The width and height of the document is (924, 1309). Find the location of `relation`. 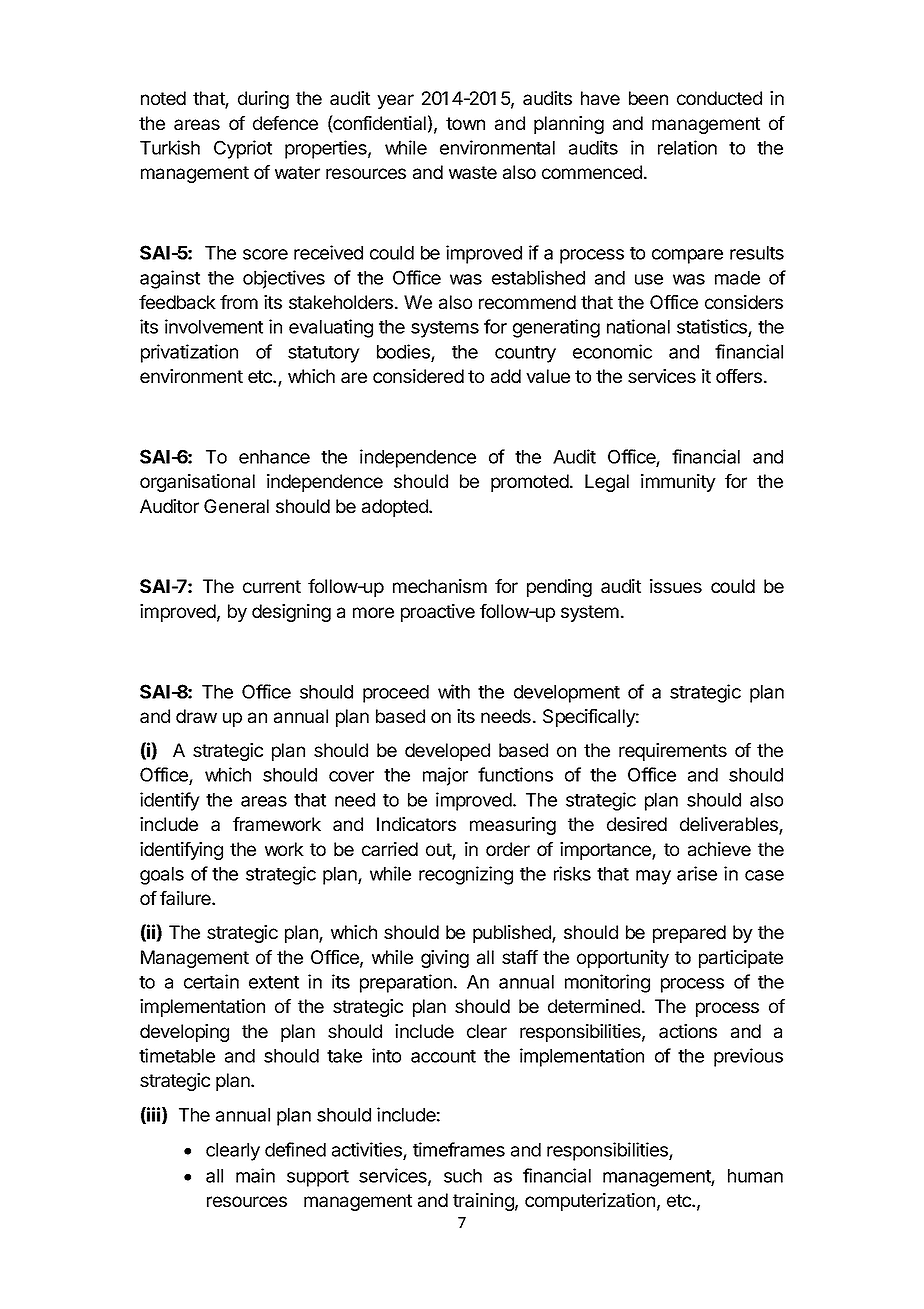

relation is located at coordinates (687, 147).
